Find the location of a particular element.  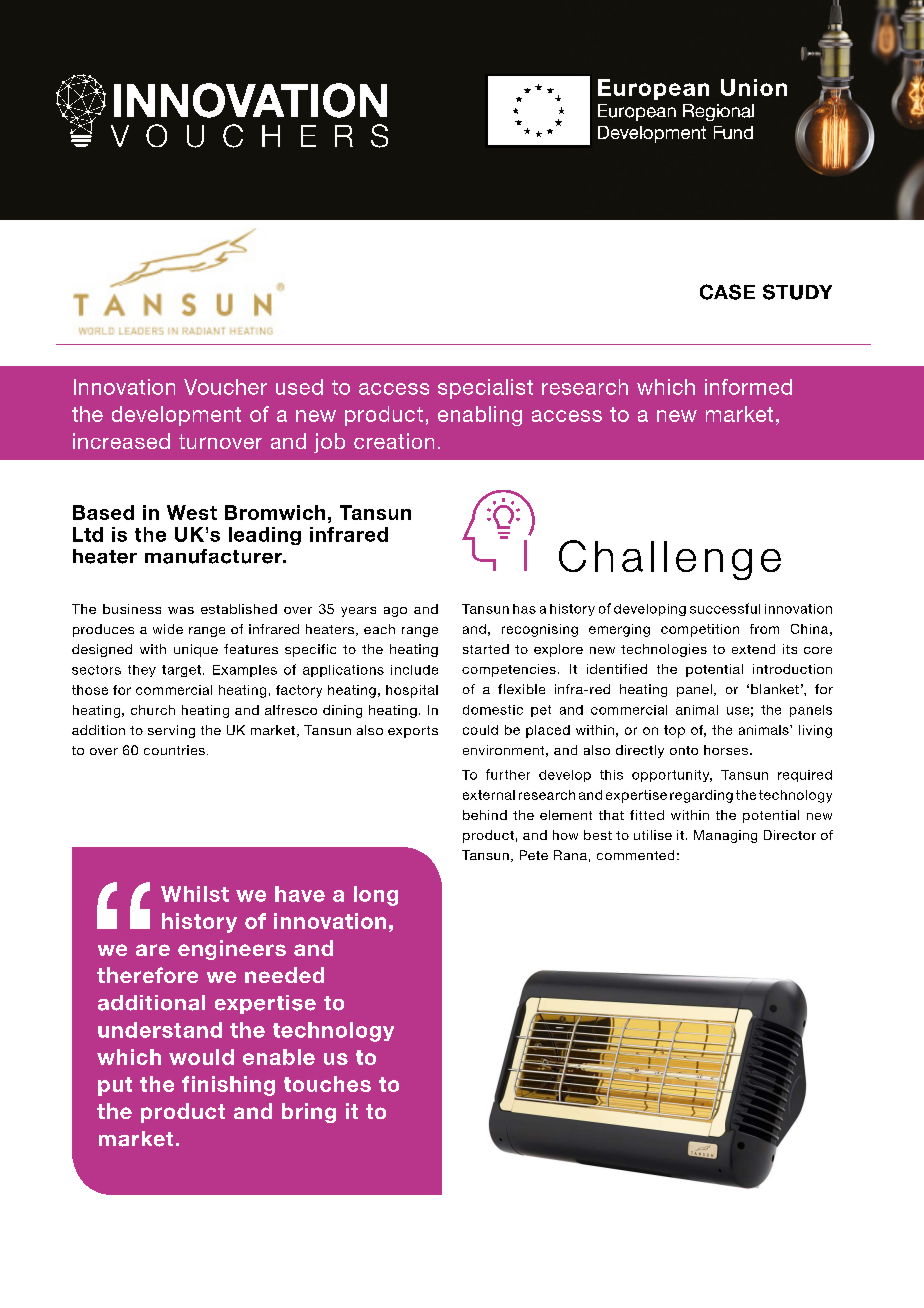

bring is located at coordinates (309, 1113).
